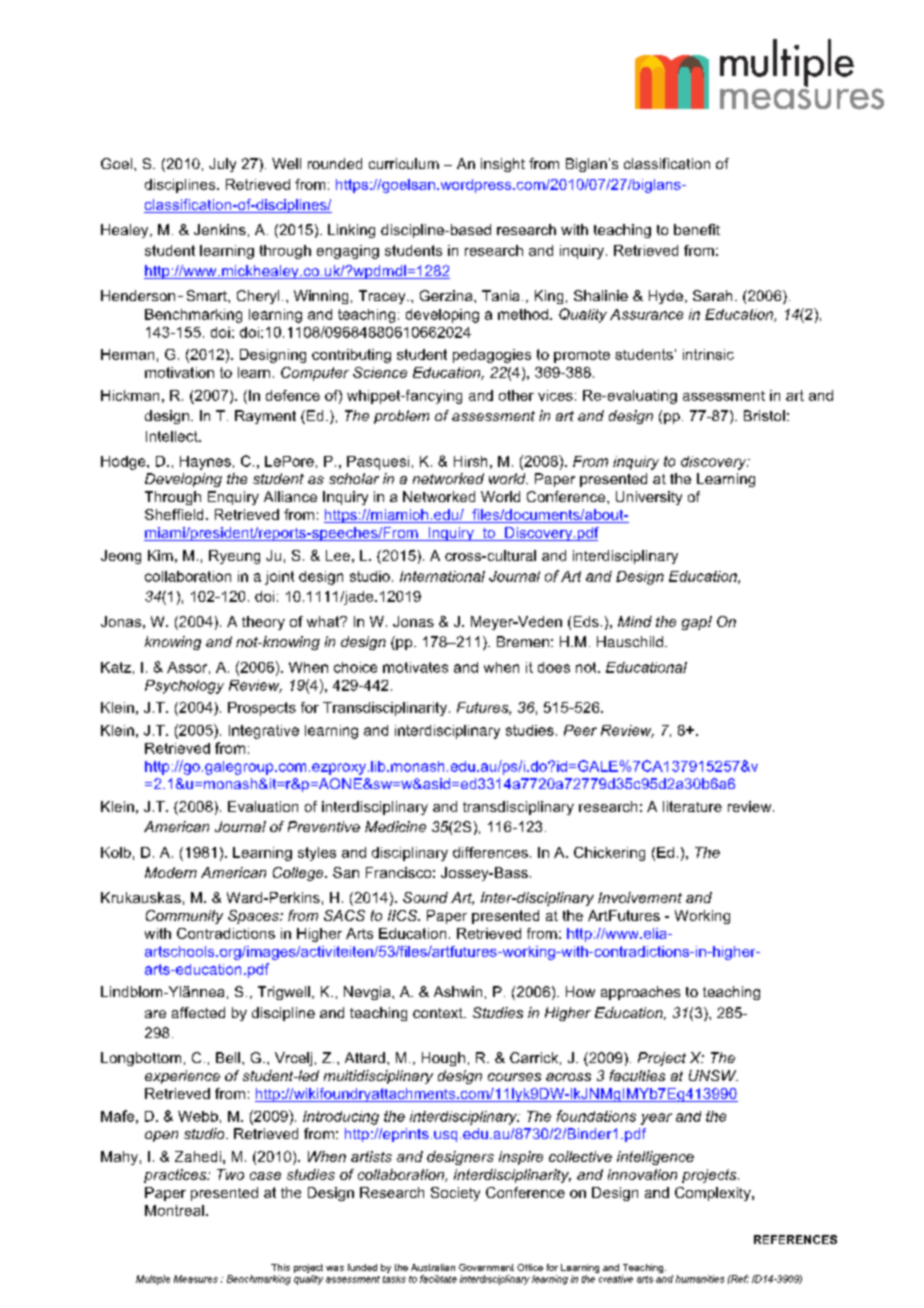 This document has width=924, height=1308. I want to click on insight, so click(503, 165).
